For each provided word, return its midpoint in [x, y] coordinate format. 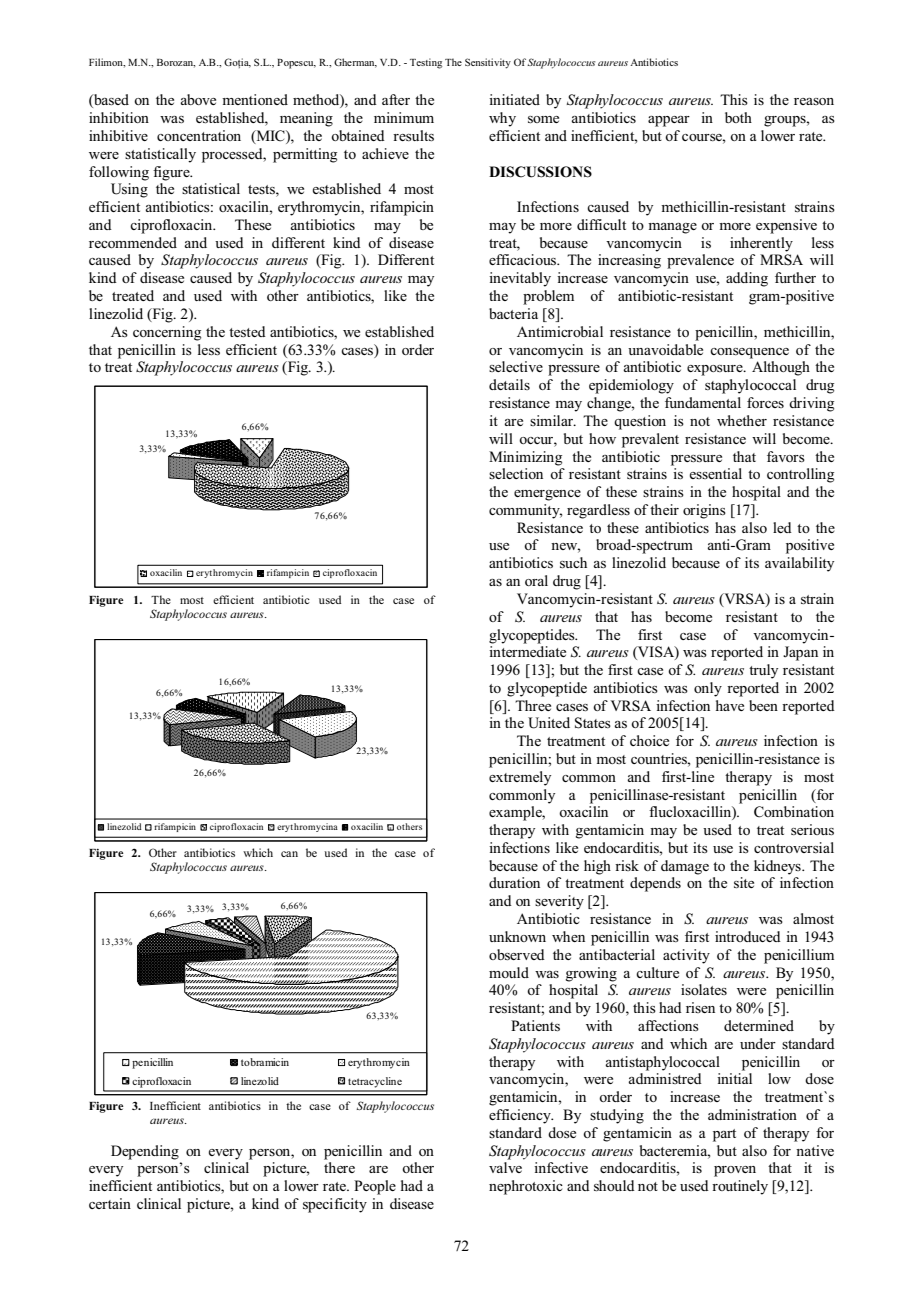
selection [516, 473]
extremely [520, 778]
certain [110, 1203]
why [502, 119]
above [198, 99]
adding [747, 279]
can [289, 854]
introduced [748, 936]
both [738, 117]
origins [704, 511]
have [730, 705]
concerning [167, 333]
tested [247, 331]
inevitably [520, 279]
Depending [145, 1152]
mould [509, 972]
